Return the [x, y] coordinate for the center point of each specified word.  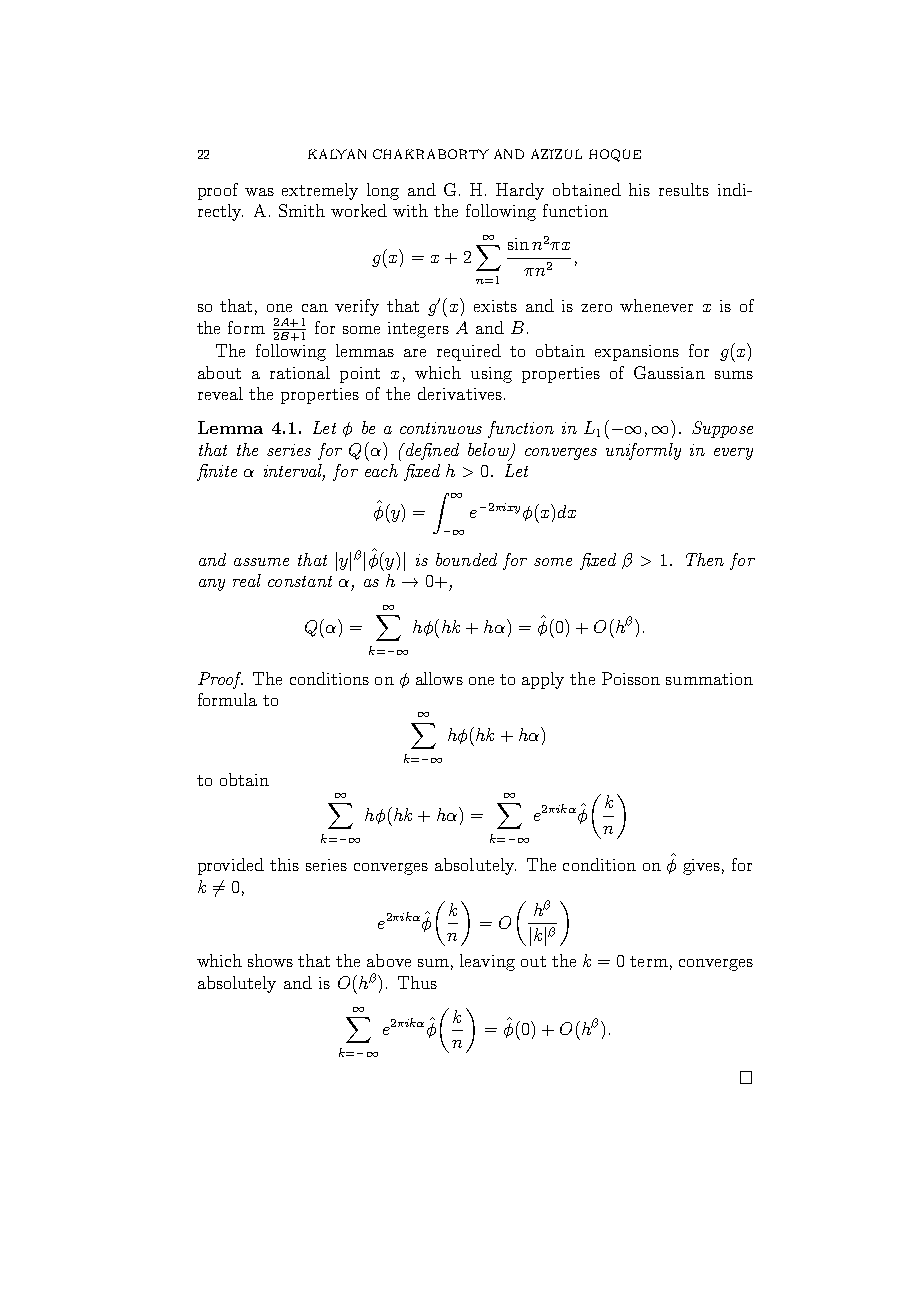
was [259, 192]
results [684, 189]
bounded [466, 559]
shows [270, 960]
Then [705, 559]
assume [261, 562]
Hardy [520, 191]
